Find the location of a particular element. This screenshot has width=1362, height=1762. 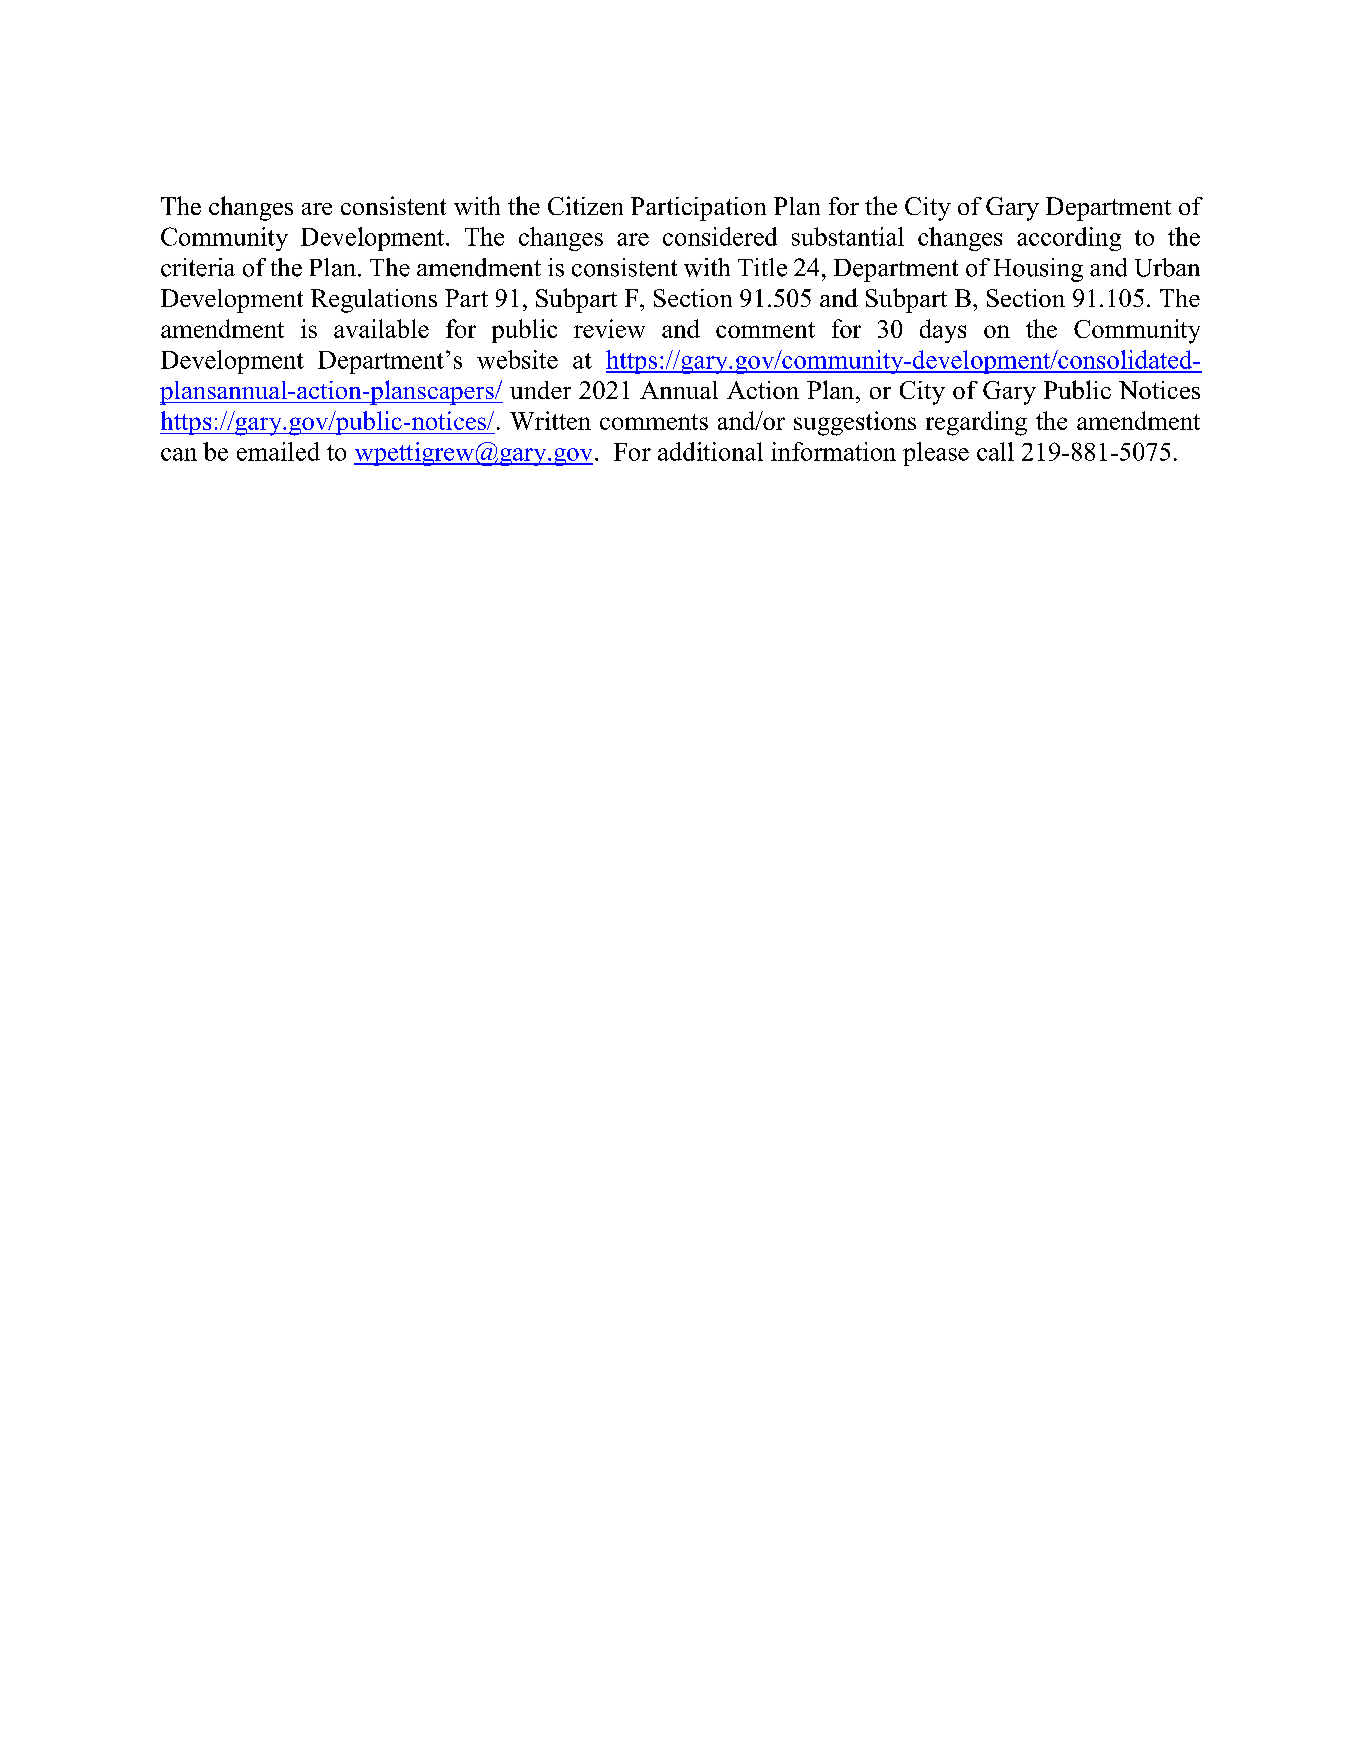

Citizen is located at coordinates (585, 205).
